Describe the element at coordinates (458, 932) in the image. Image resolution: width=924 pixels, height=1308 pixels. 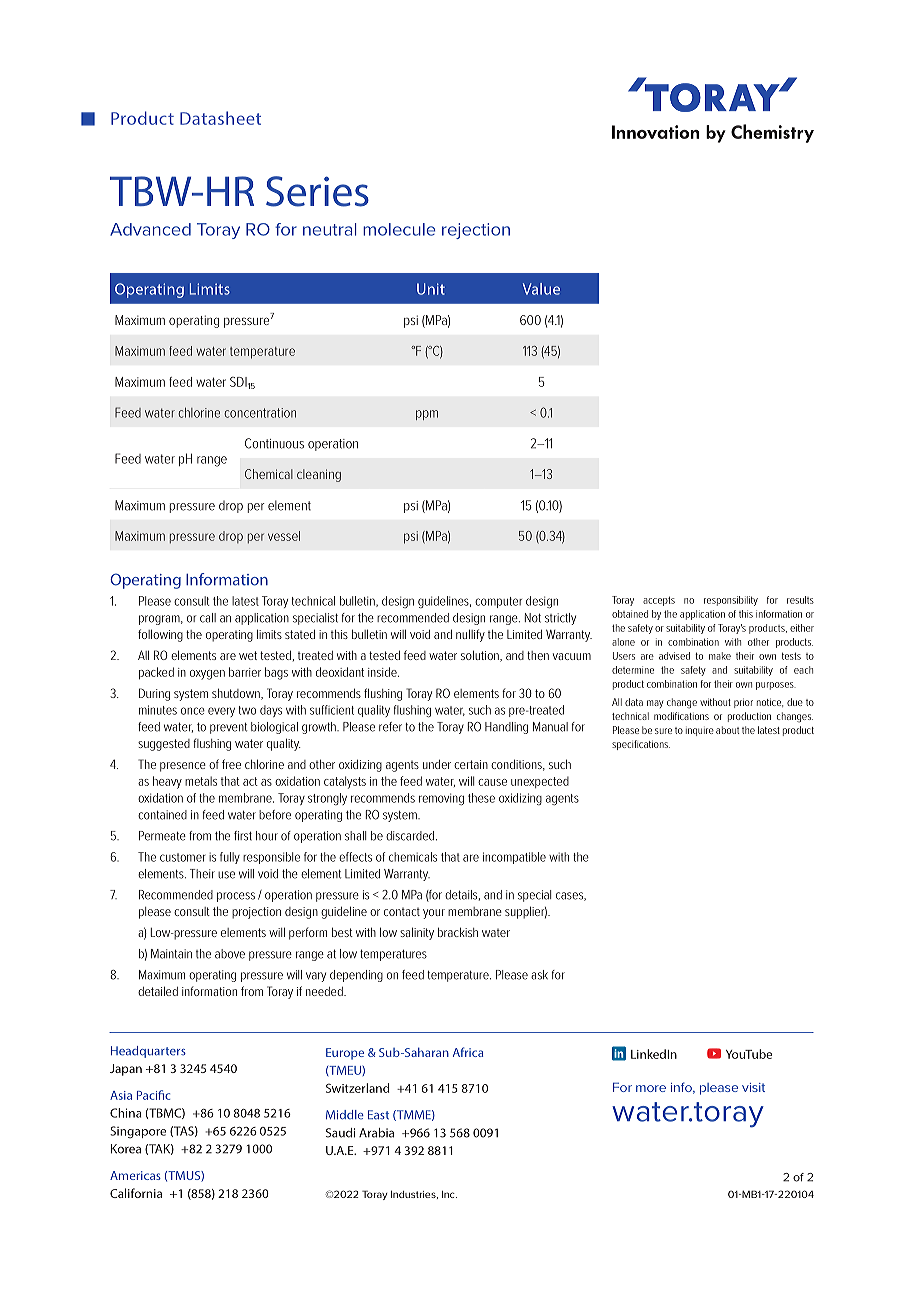
I see `brackish` at that location.
